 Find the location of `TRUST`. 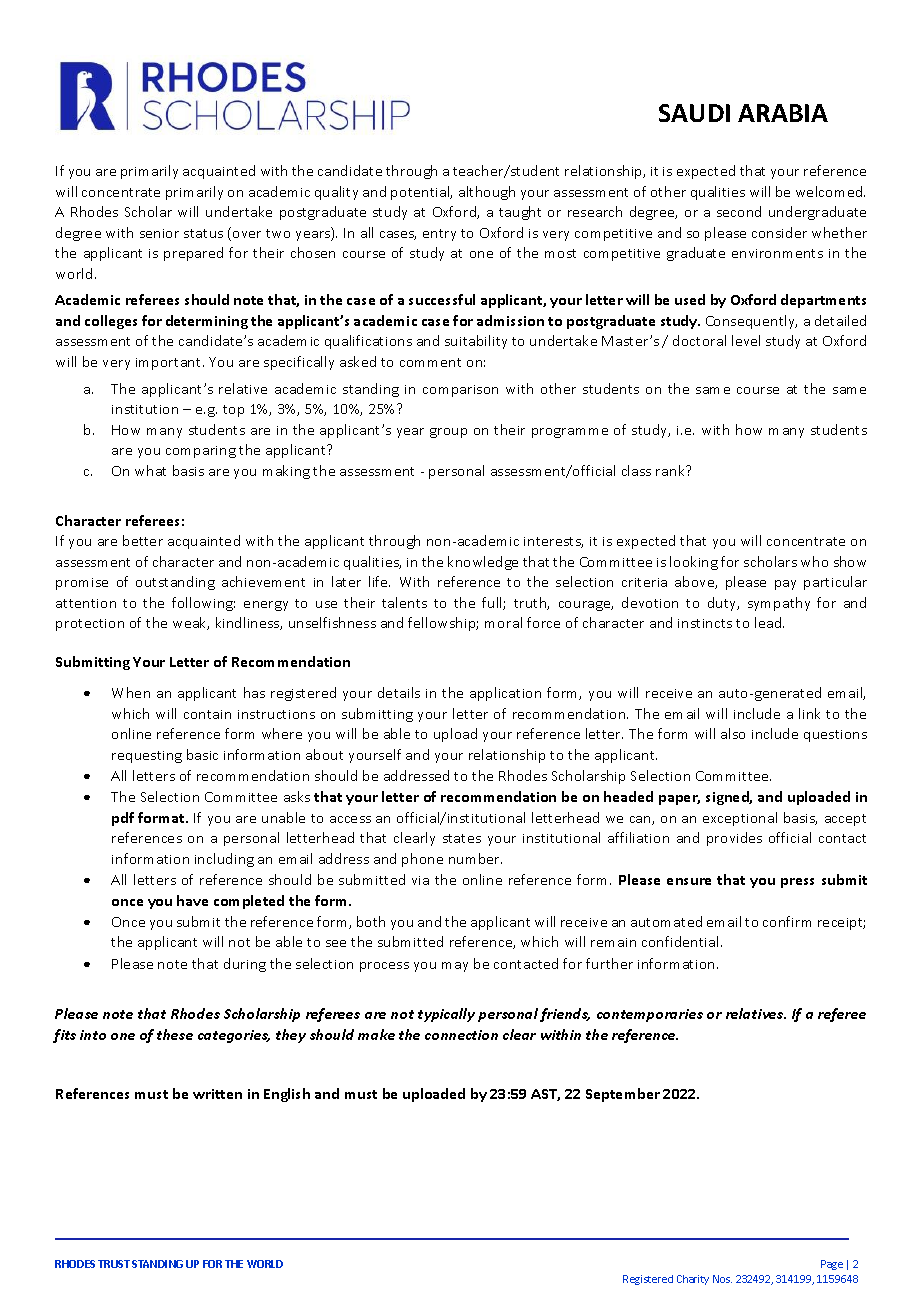

TRUST is located at coordinates (114, 1264).
